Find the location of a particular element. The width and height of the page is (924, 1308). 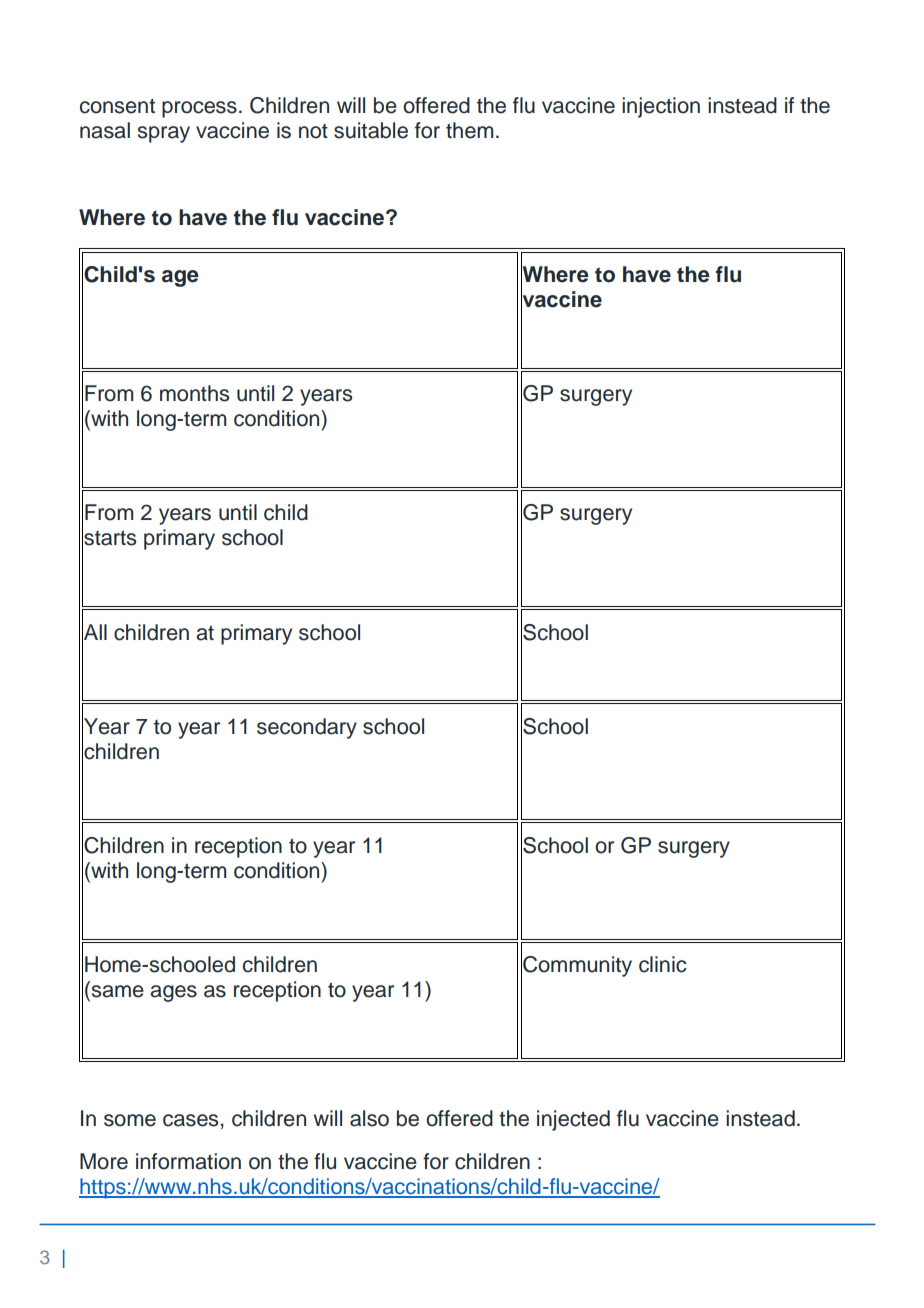

spray is located at coordinates (164, 134).
